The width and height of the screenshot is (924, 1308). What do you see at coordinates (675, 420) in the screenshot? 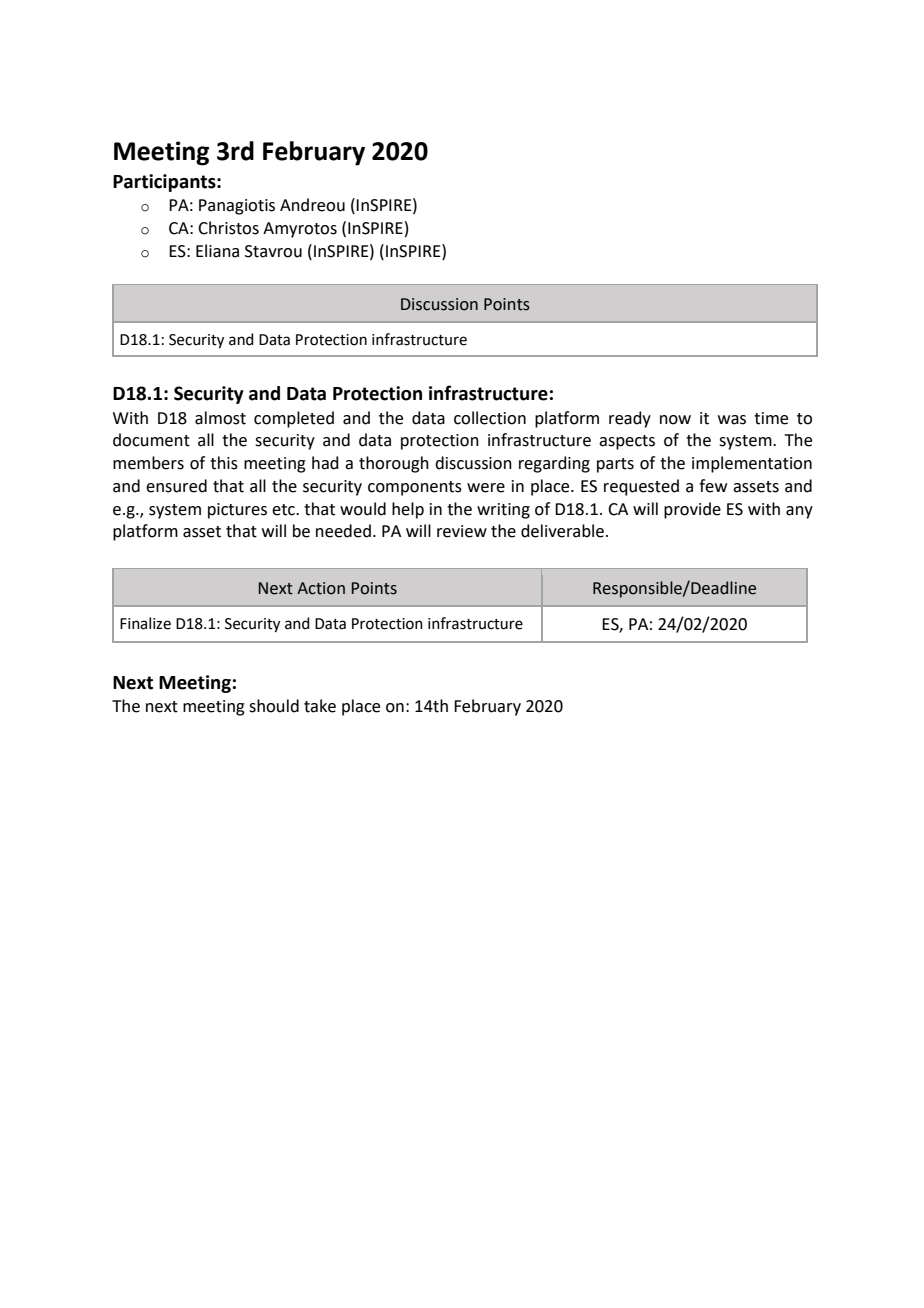
I see `now` at bounding box center [675, 420].
